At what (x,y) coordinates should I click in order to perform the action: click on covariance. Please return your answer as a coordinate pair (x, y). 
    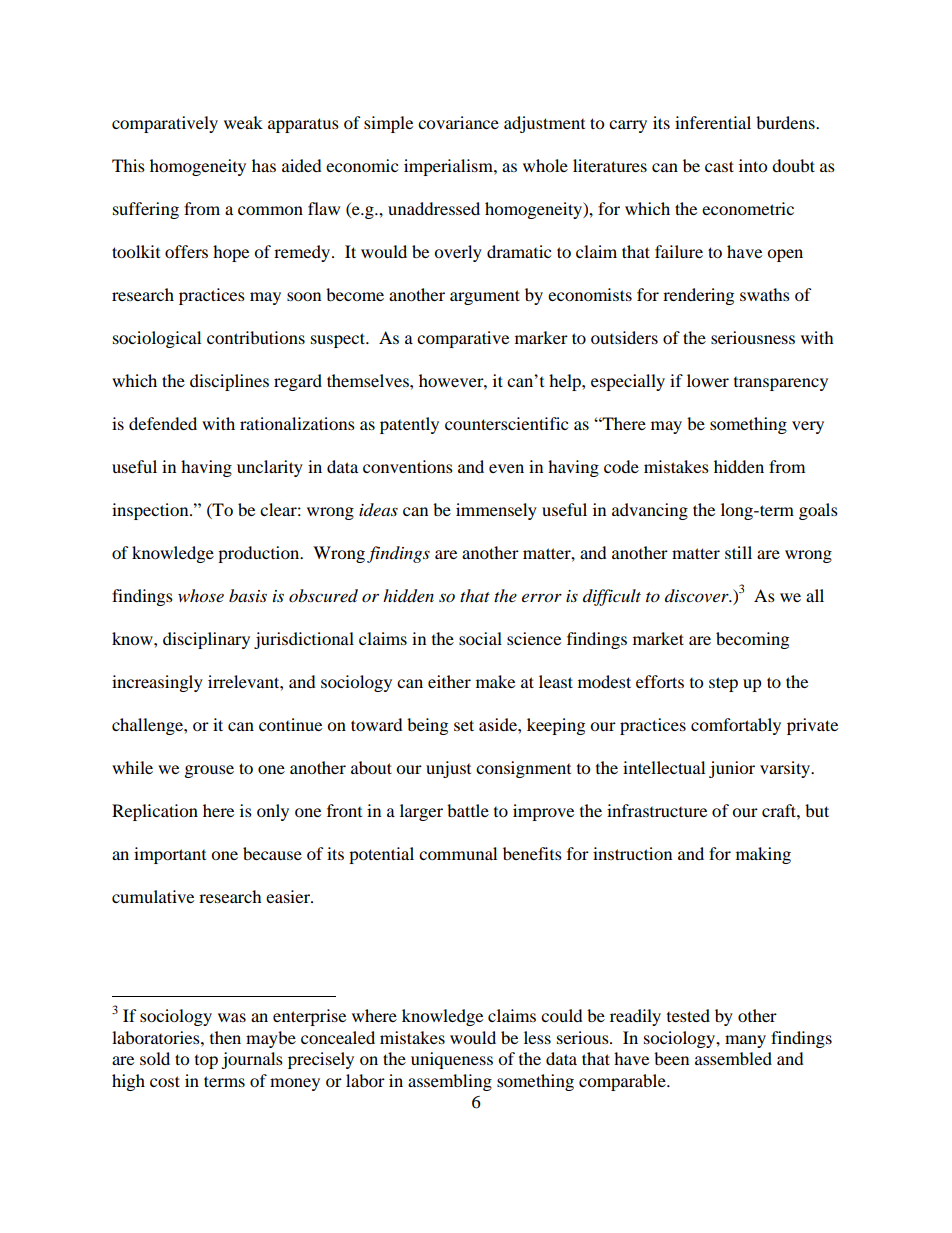
    Looking at the image, I should click on (458, 122).
